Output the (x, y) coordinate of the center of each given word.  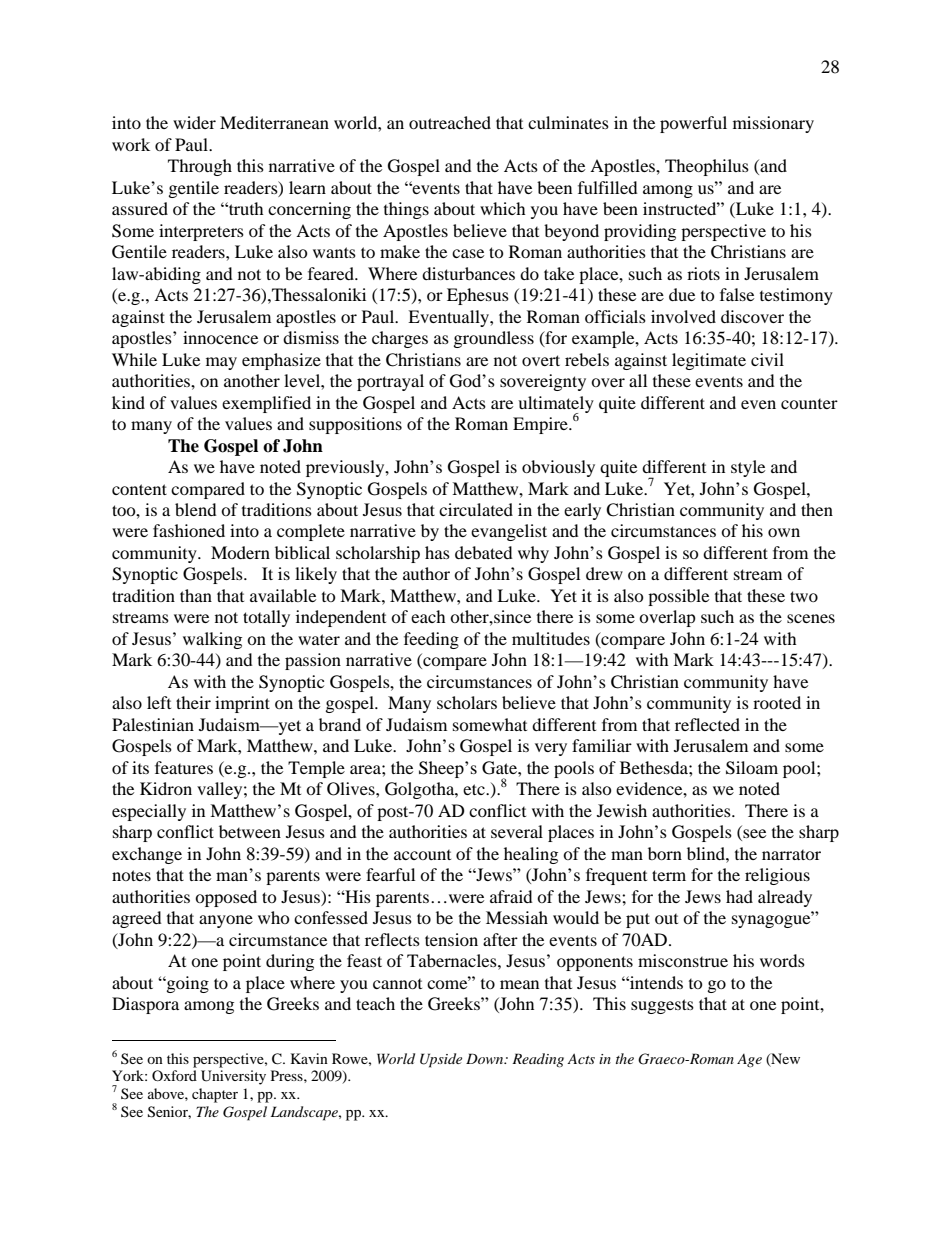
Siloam (752, 768)
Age (749, 1061)
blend (196, 509)
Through (200, 167)
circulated (476, 509)
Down (486, 1058)
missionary (773, 124)
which (503, 208)
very (551, 749)
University (233, 1077)
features (184, 767)
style (748, 468)
